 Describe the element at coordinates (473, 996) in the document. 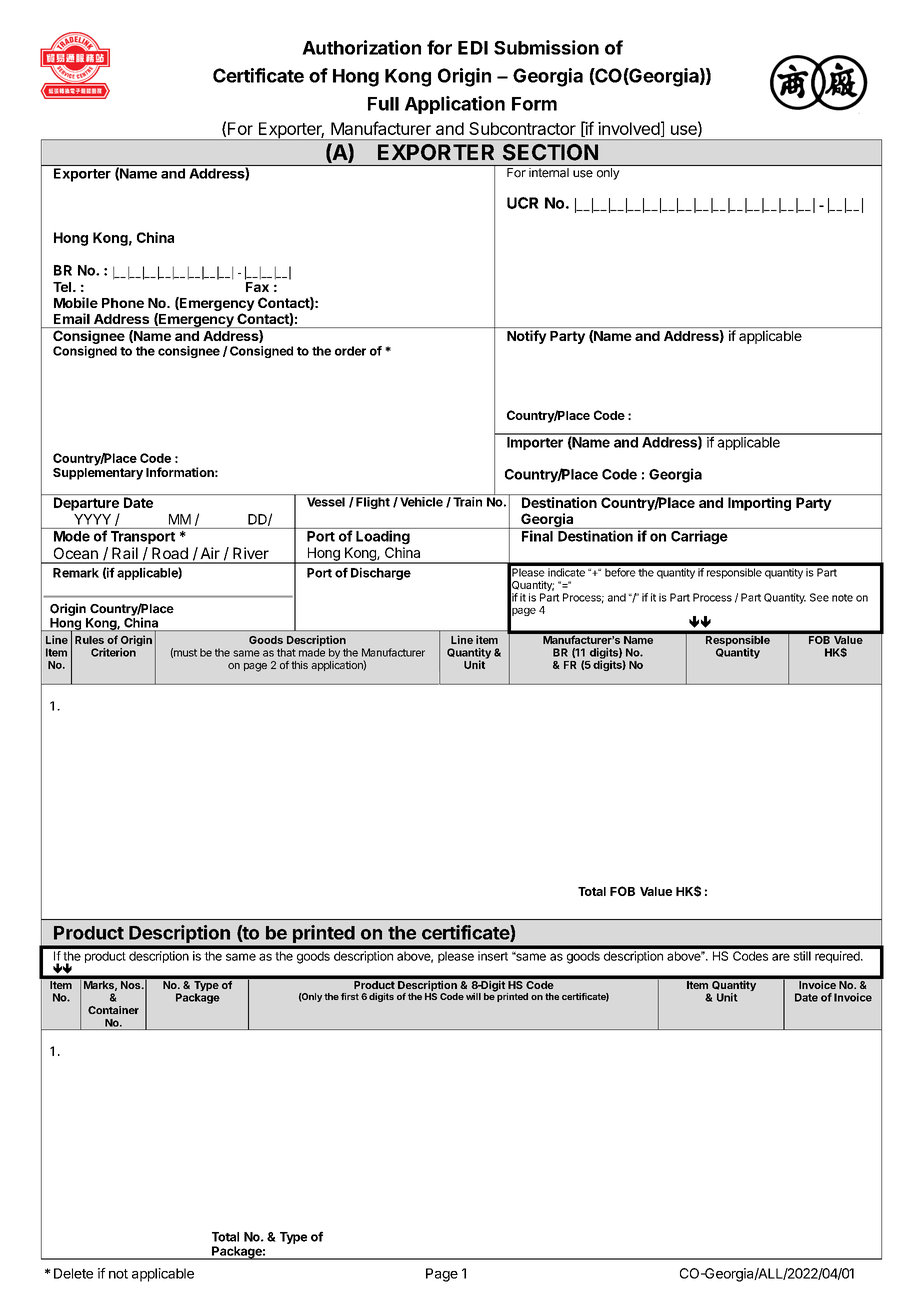

I see `will` at that location.
